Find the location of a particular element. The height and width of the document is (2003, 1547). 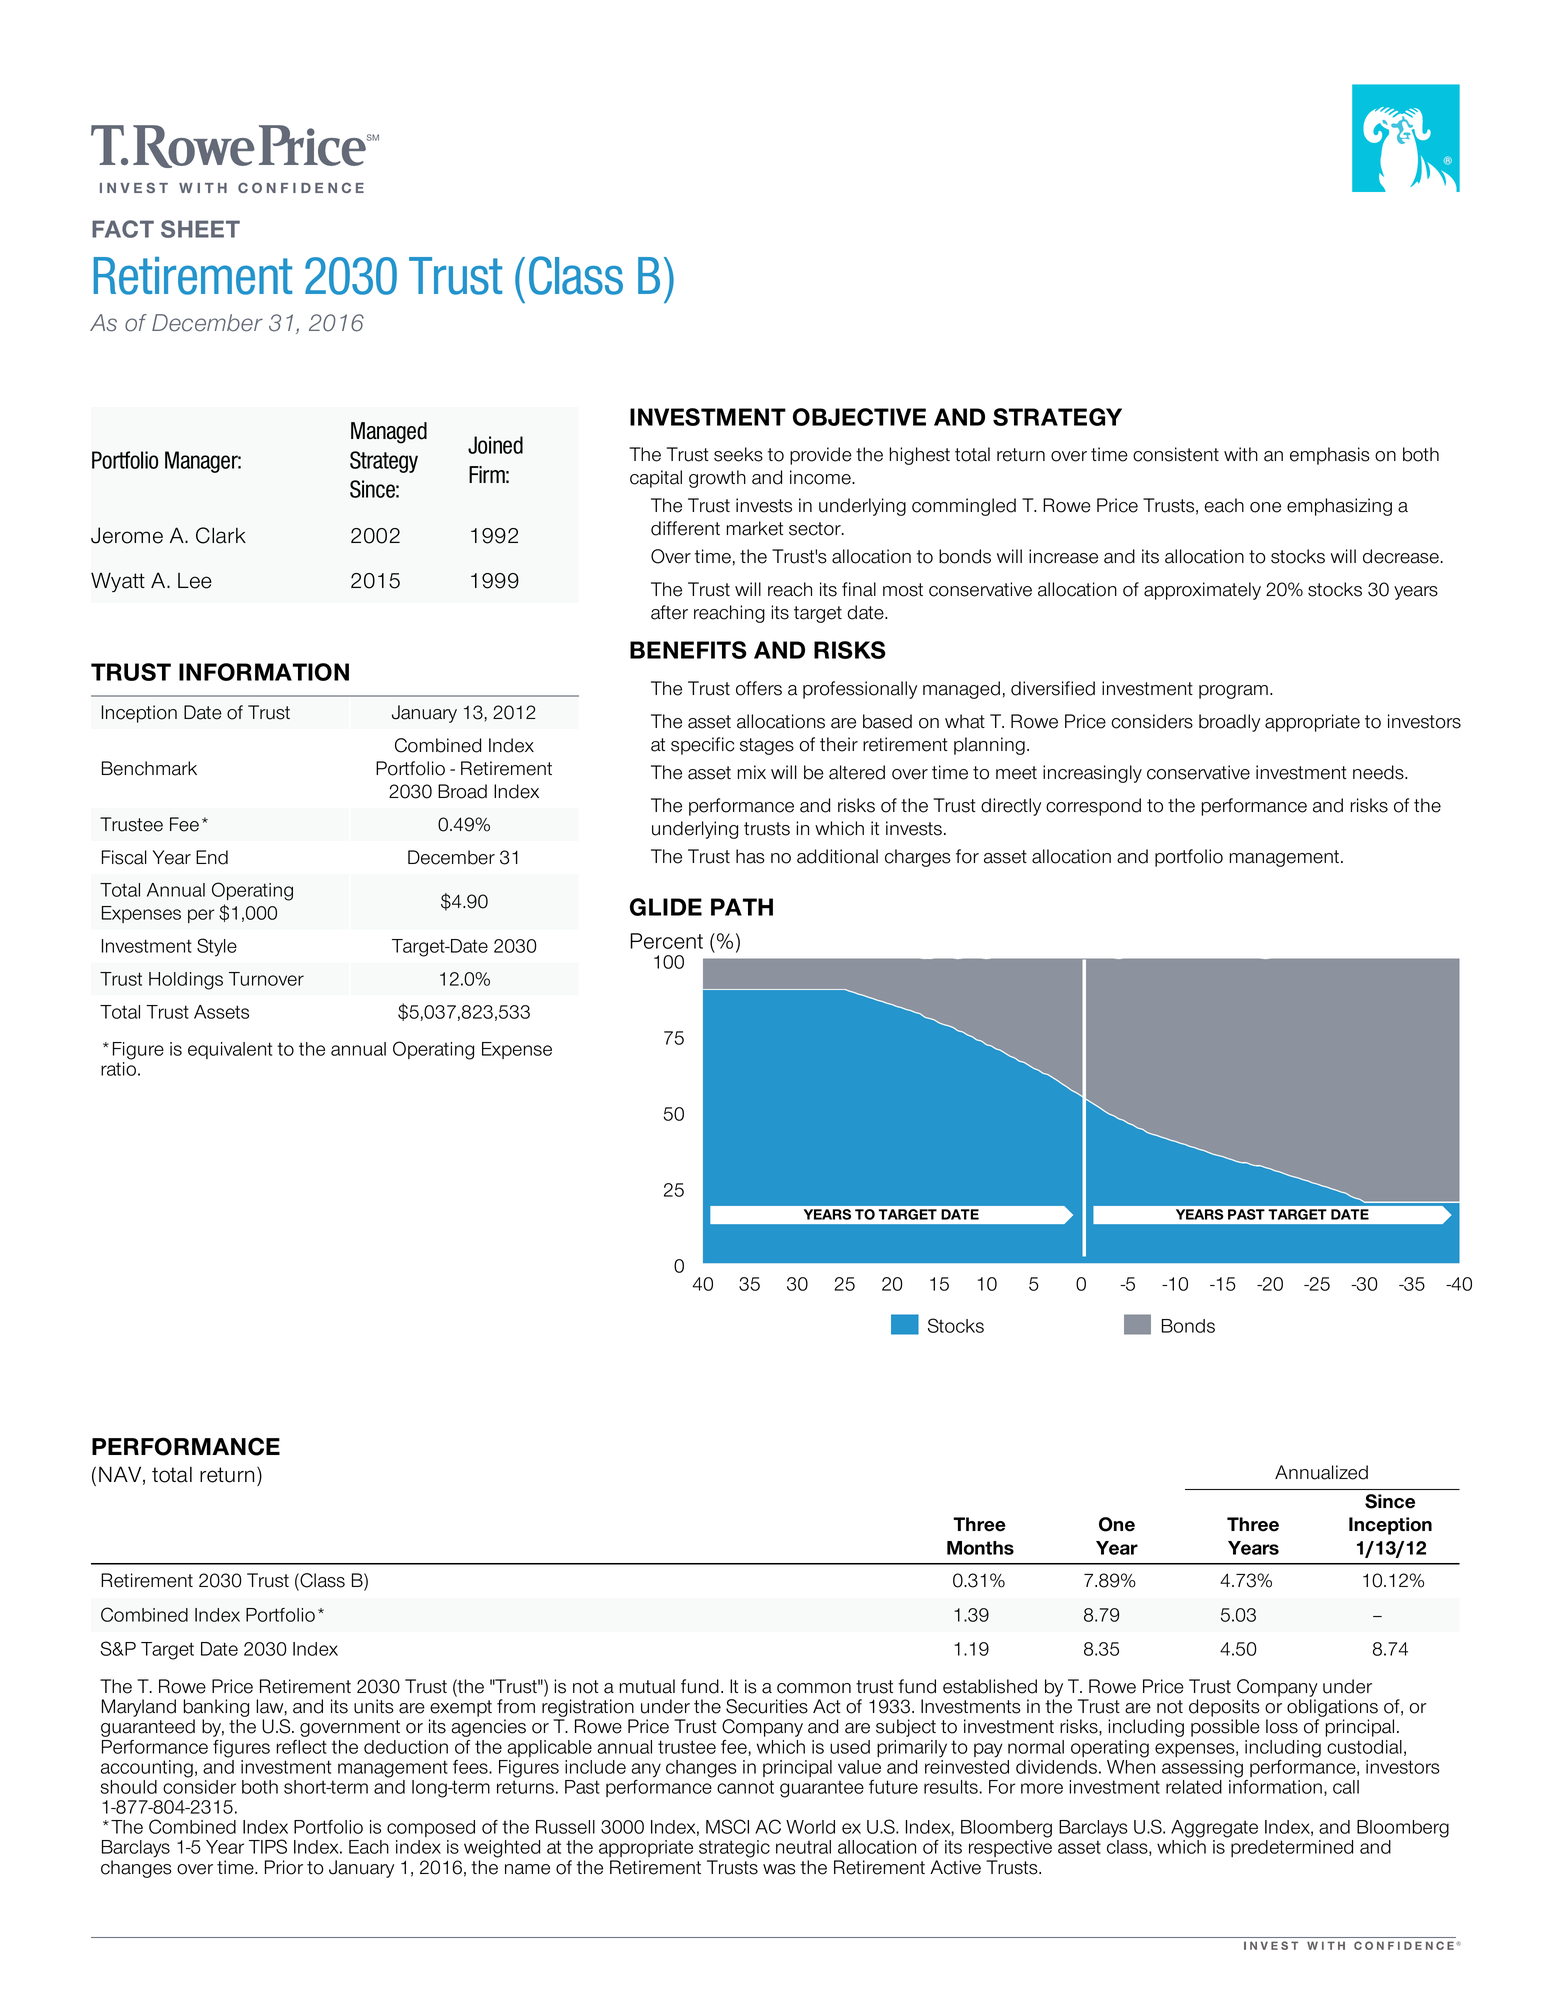

with is located at coordinates (1241, 454).
